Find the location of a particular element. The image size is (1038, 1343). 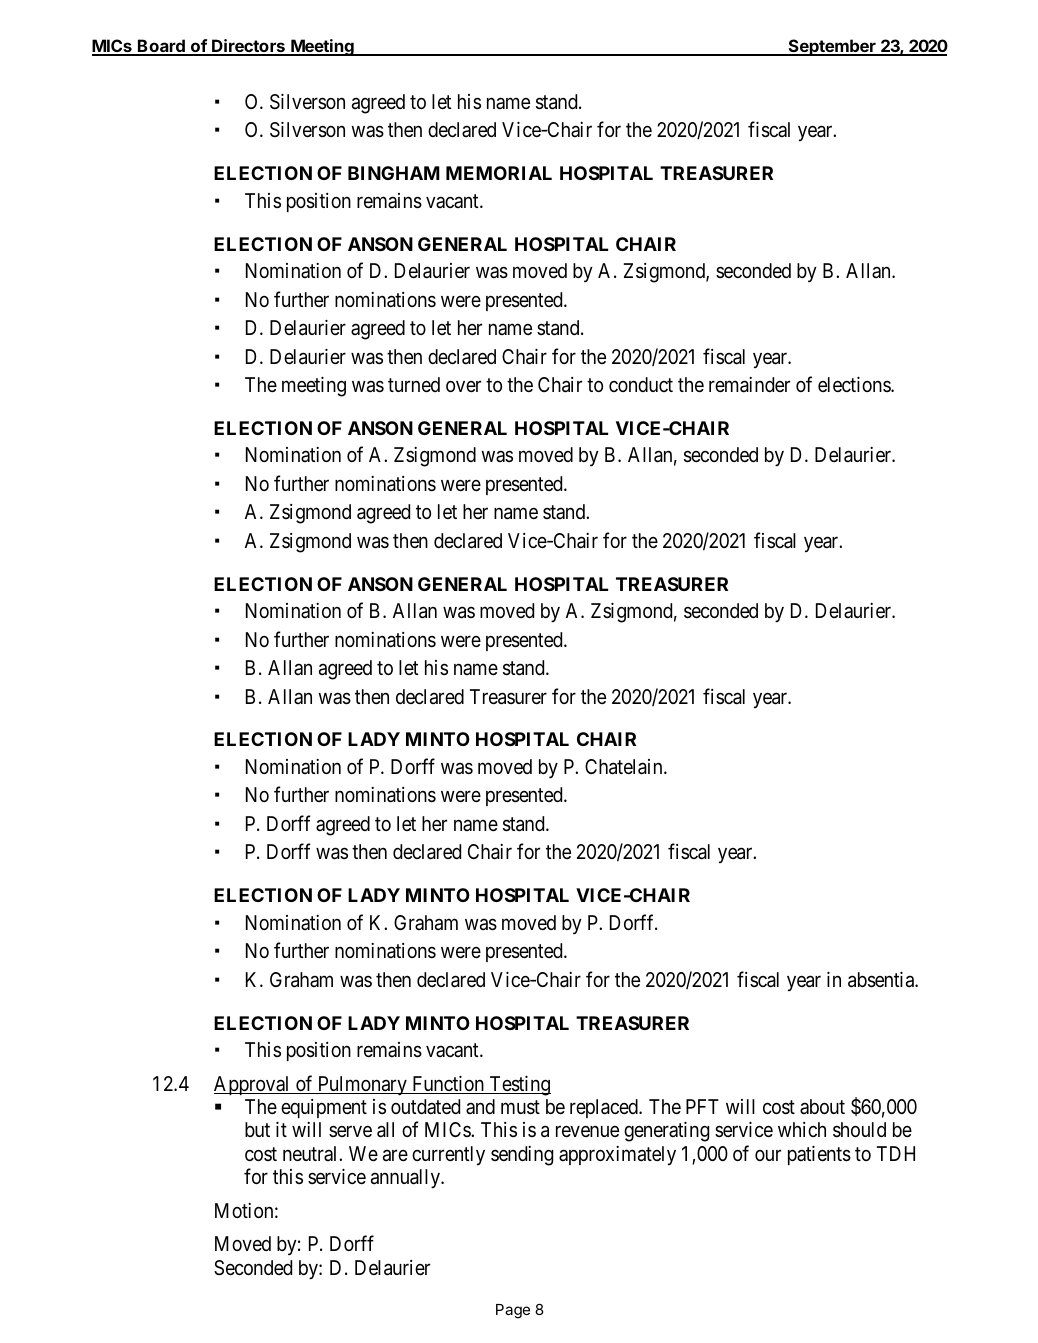

MEMORIAL is located at coordinates (499, 173).
